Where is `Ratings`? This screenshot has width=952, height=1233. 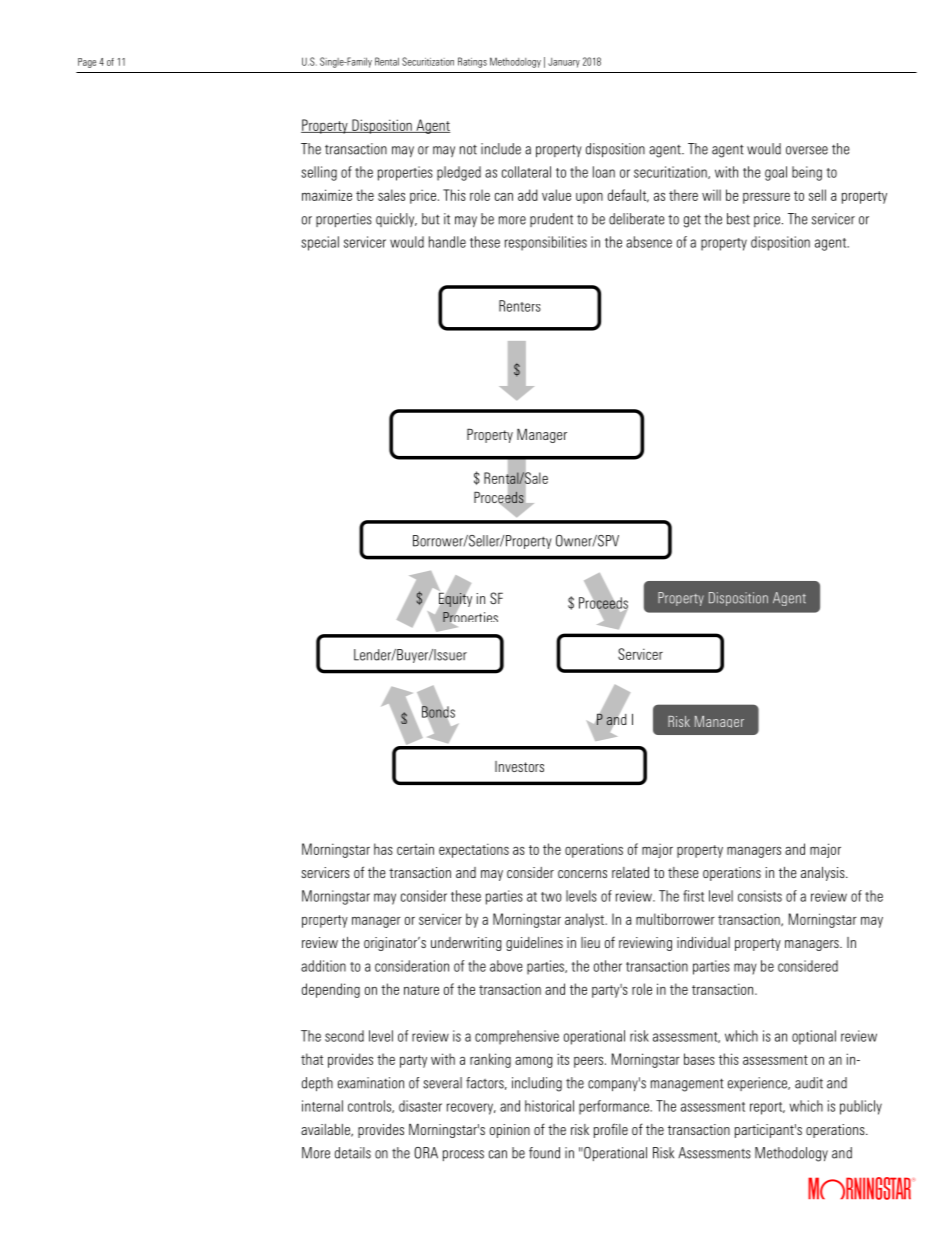
Ratings is located at coordinates (472, 62).
